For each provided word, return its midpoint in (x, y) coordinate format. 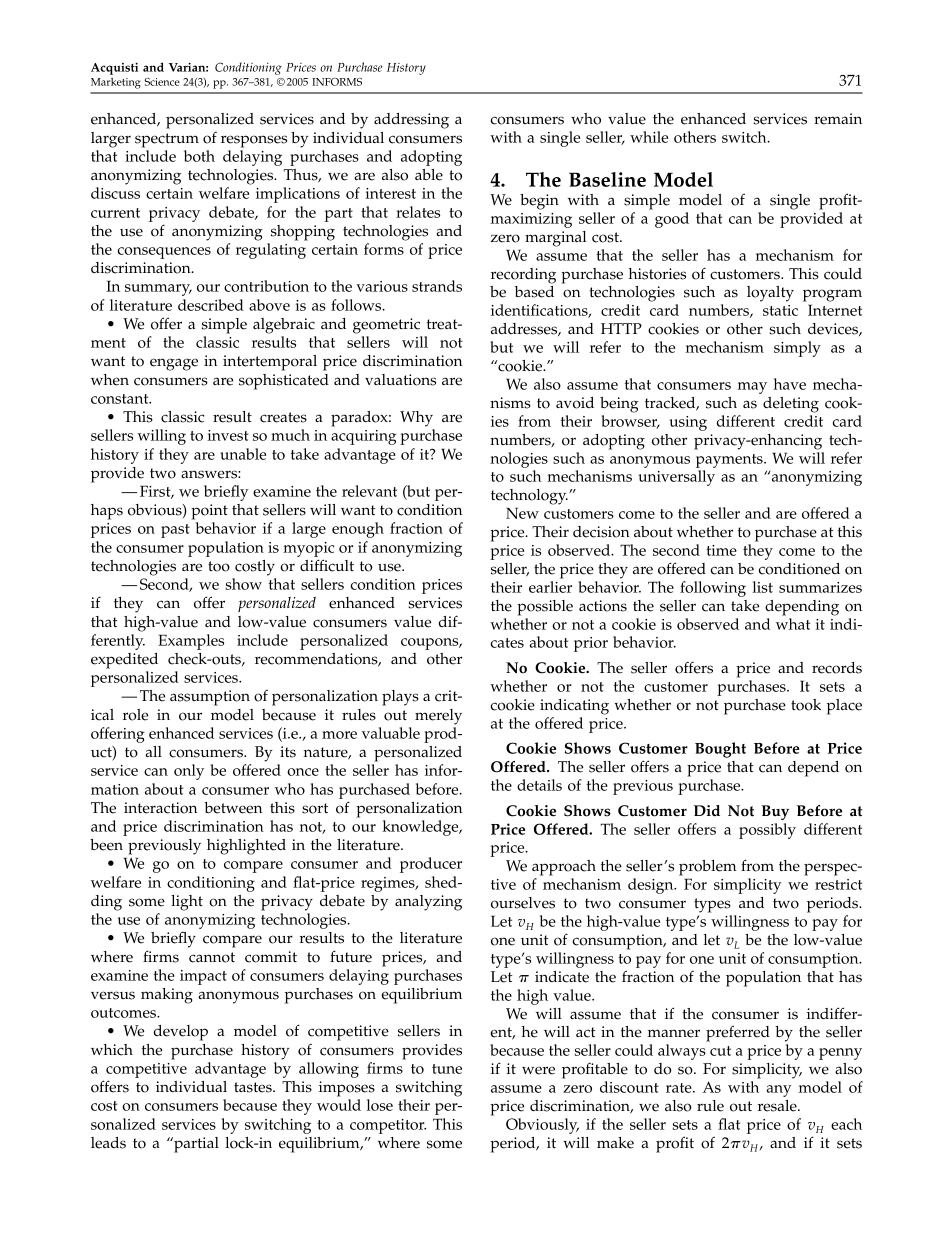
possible (545, 608)
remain (838, 119)
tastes (254, 1087)
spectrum (167, 140)
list (762, 587)
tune (447, 1069)
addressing (411, 121)
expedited (124, 661)
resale (778, 1106)
